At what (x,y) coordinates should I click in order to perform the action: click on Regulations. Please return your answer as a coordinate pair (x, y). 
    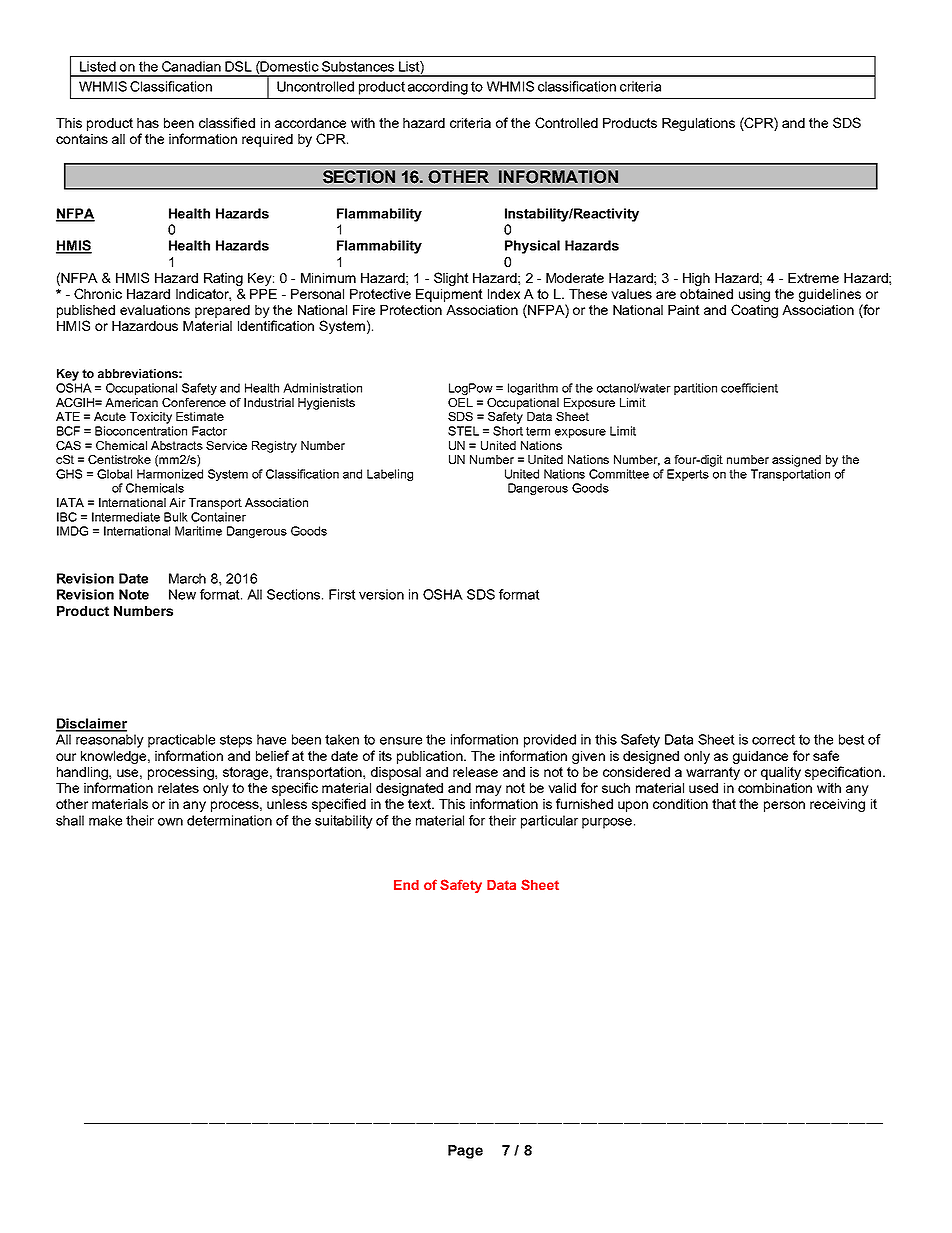
    Looking at the image, I should click on (698, 124).
